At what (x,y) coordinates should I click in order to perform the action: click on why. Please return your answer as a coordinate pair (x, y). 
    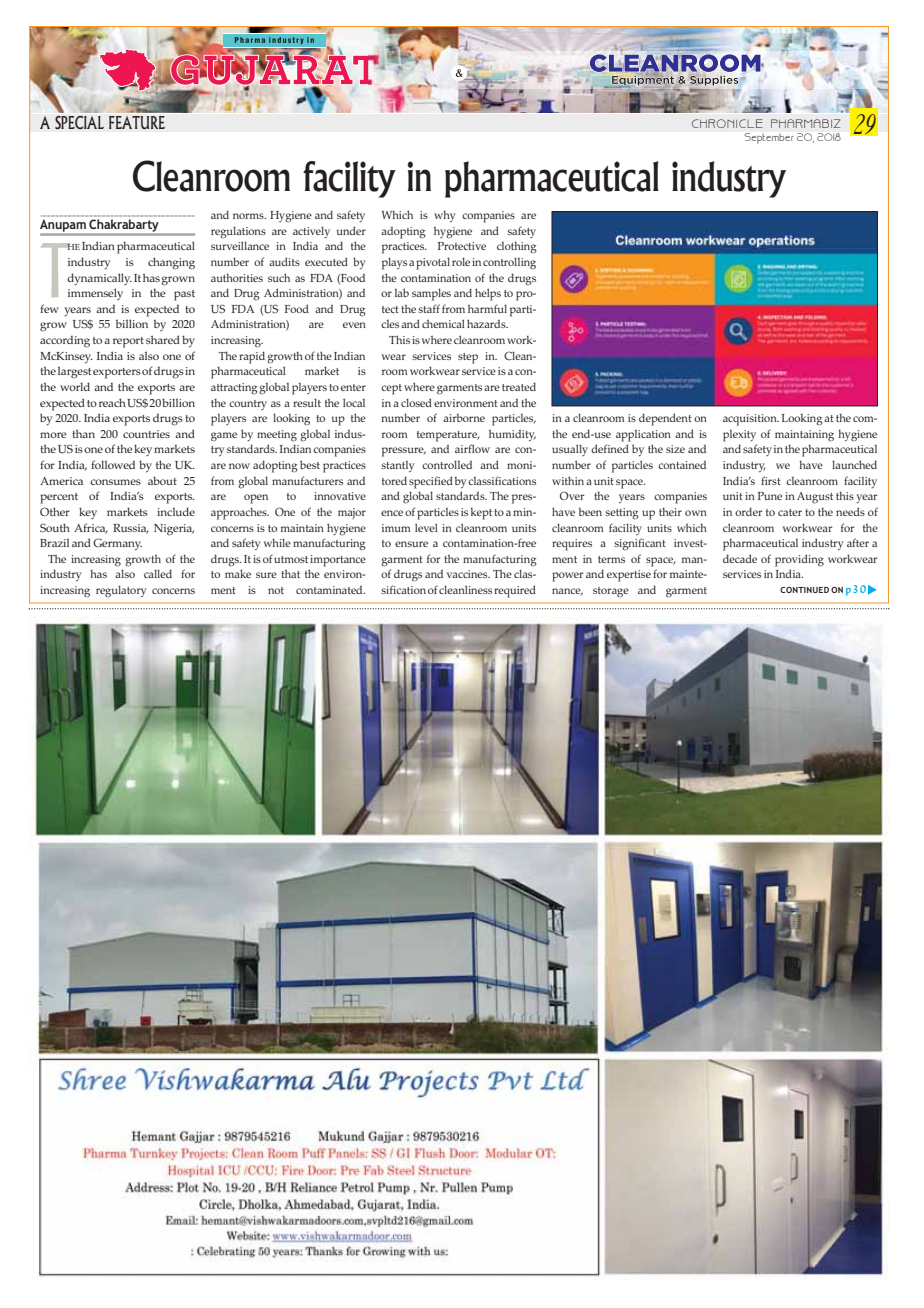
    Looking at the image, I should click on (445, 216).
